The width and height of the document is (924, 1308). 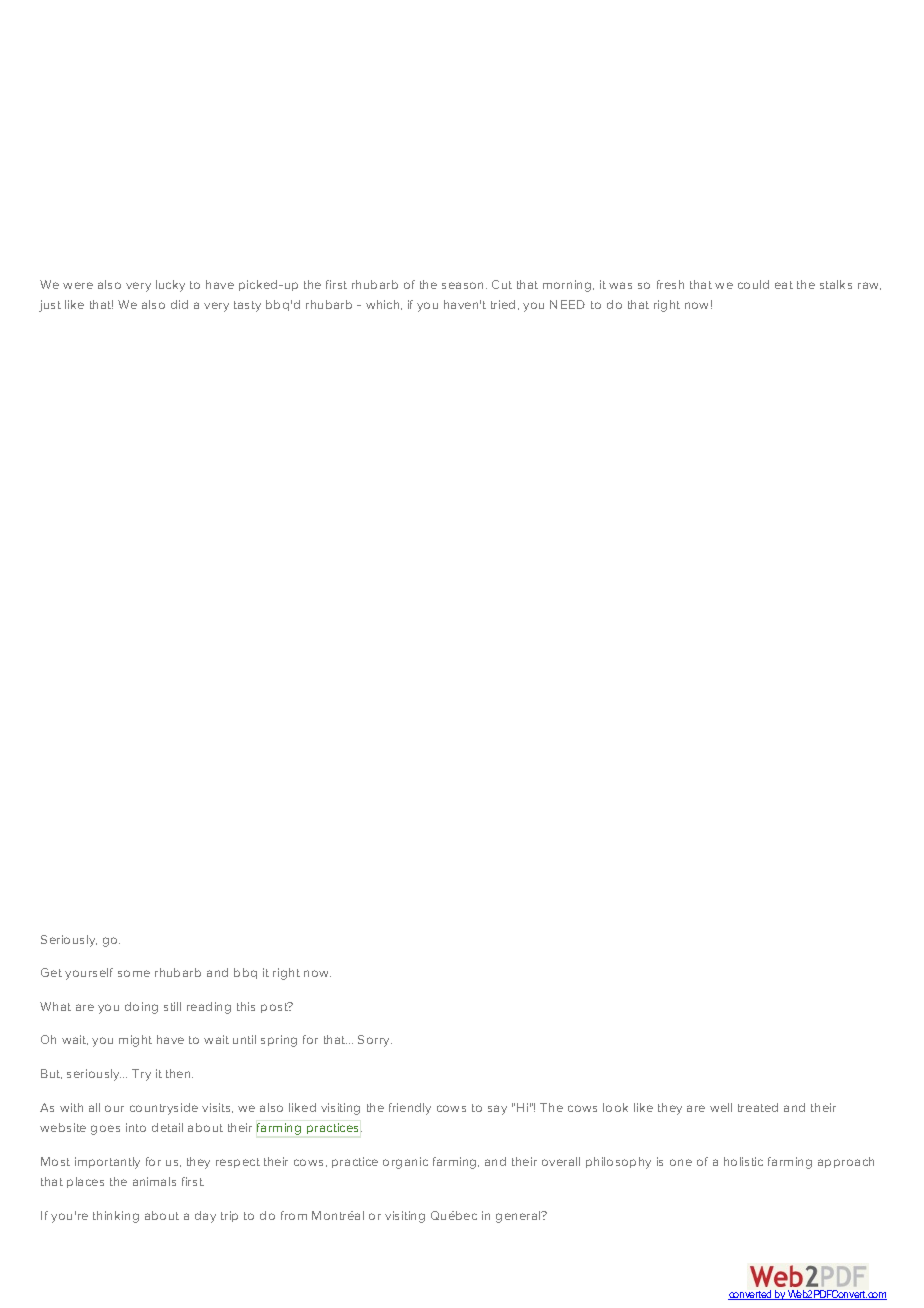 I want to click on stalks, so click(x=836, y=284).
